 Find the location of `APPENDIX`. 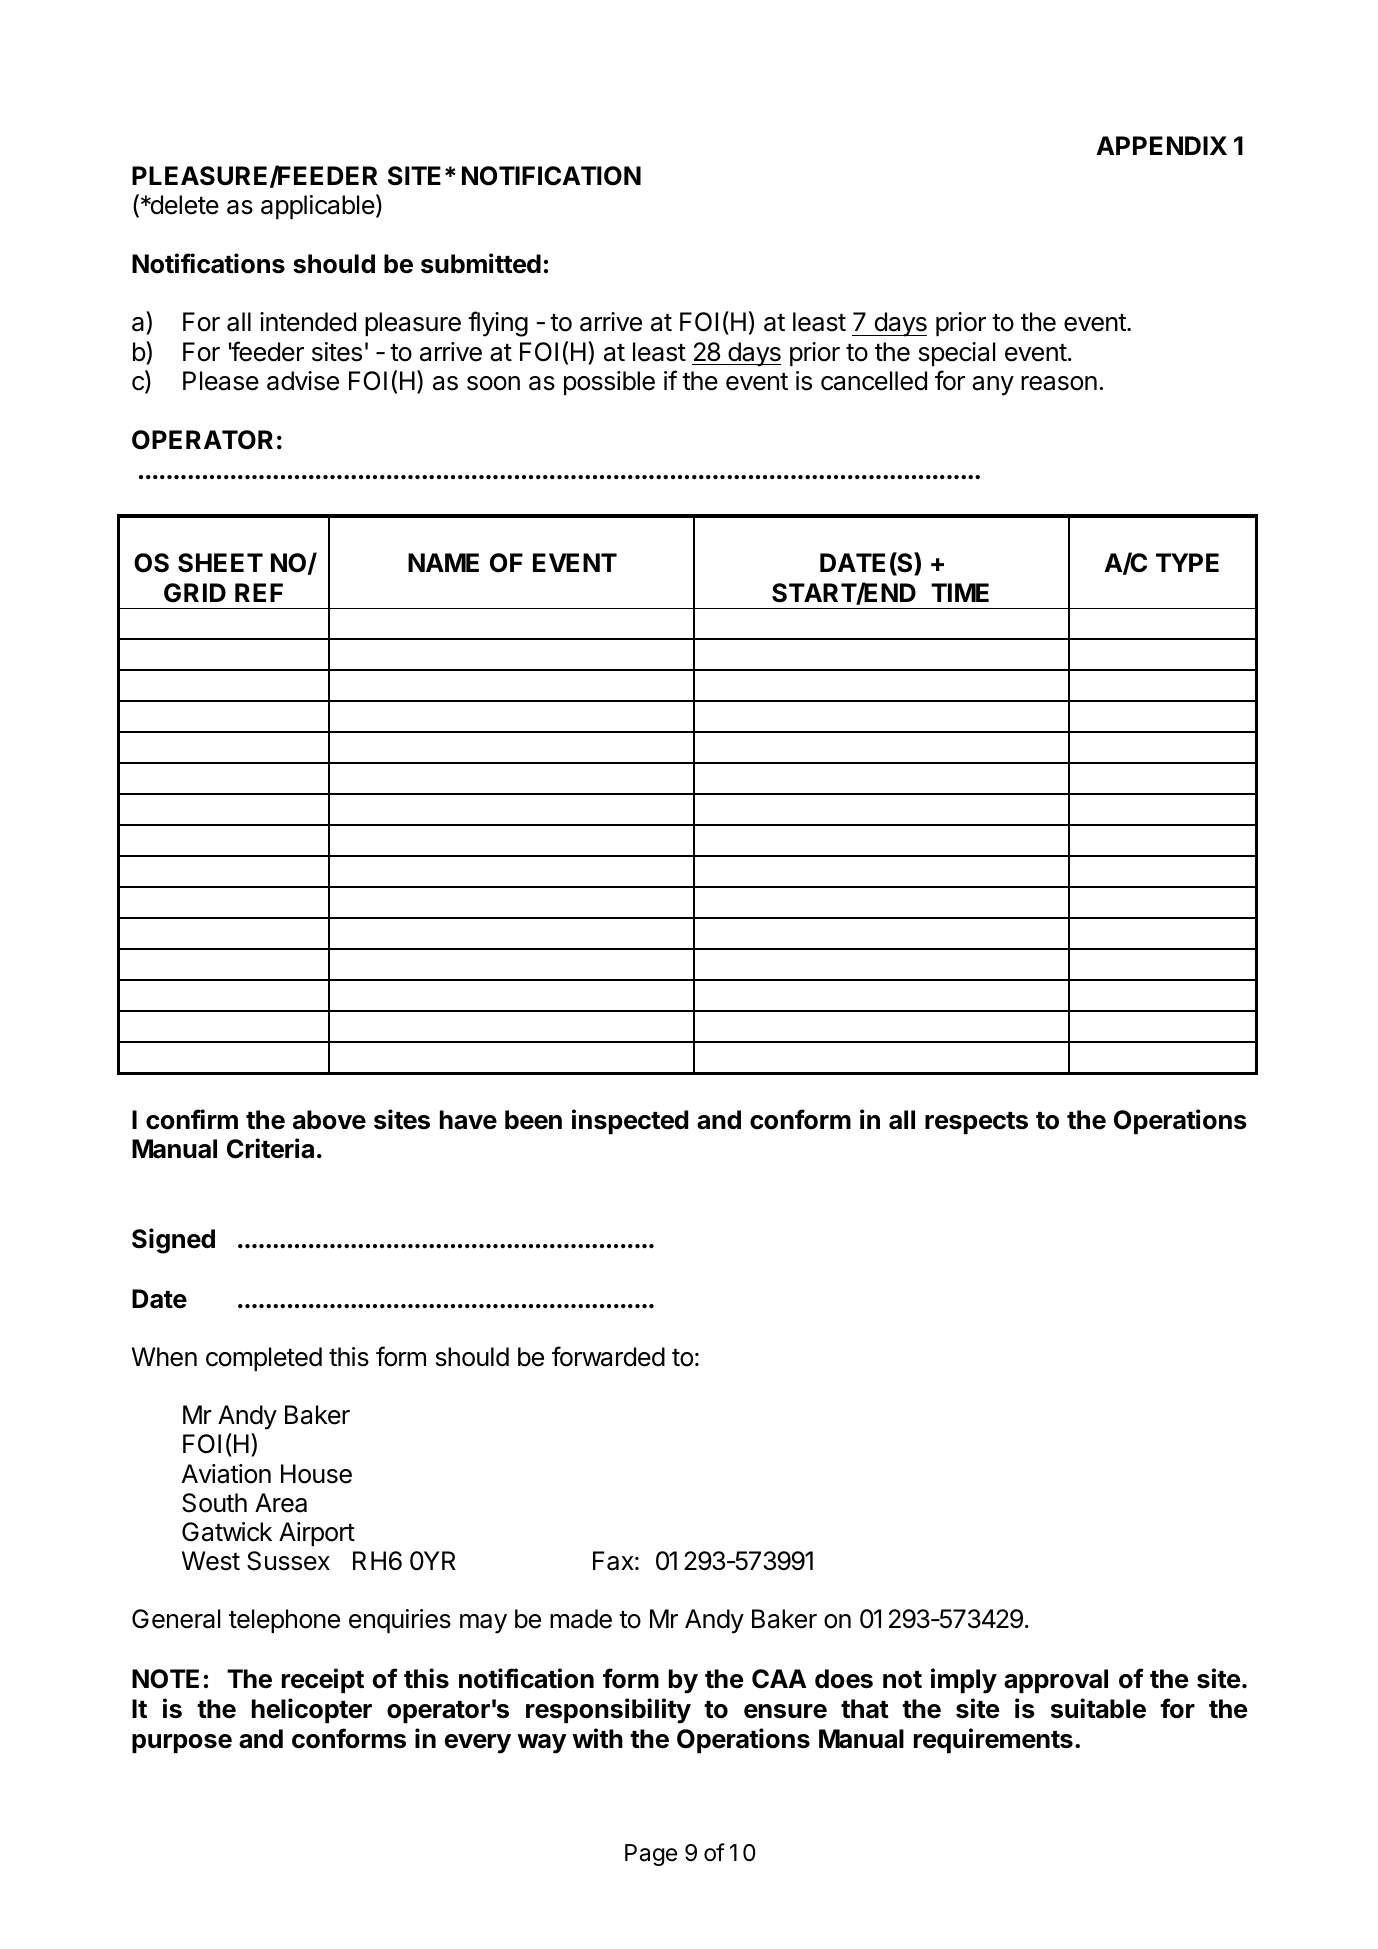

APPENDIX is located at coordinates (1161, 145).
